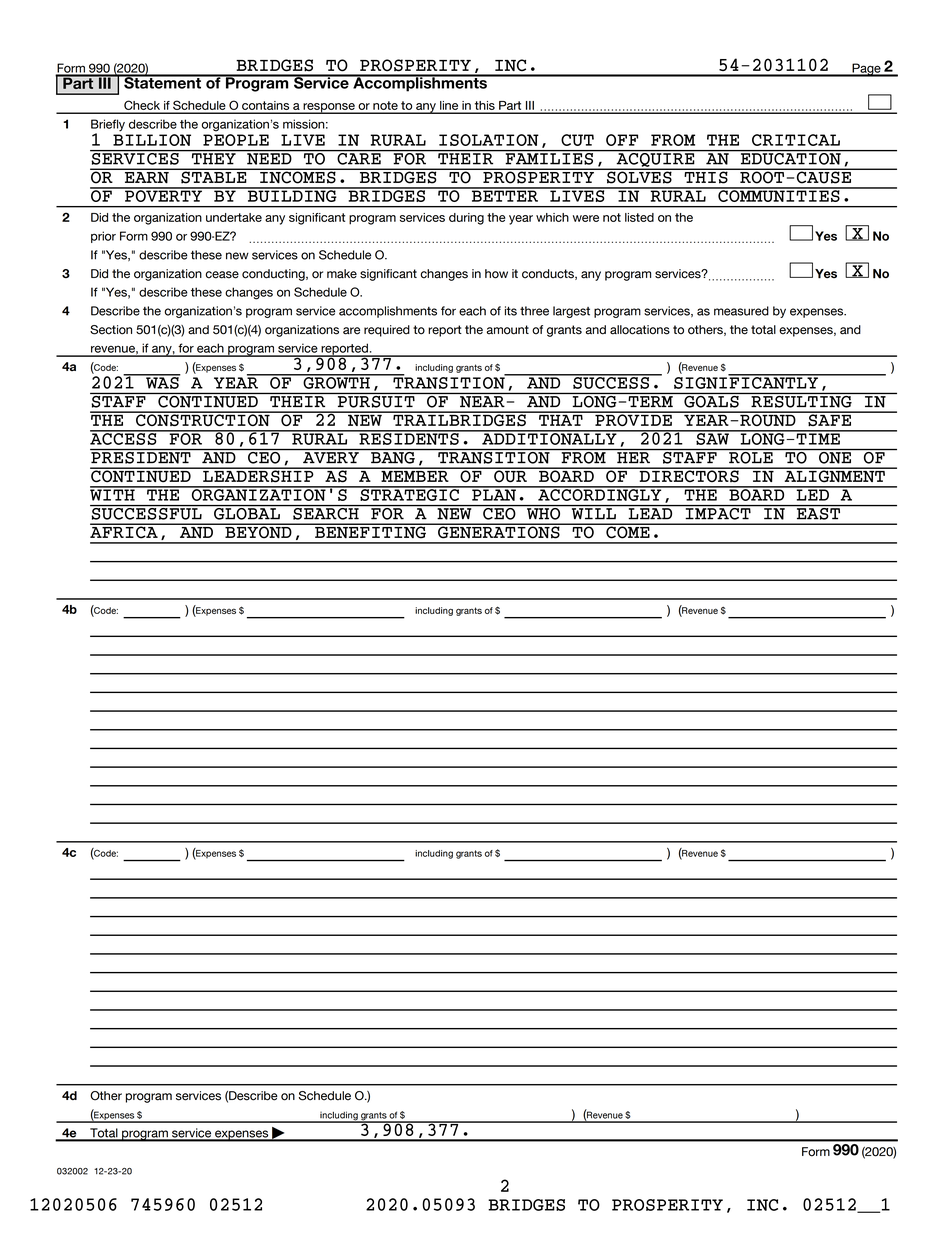 The height and width of the image is (1233, 952). What do you see at coordinates (152, 140) in the image?
I see `BILLION` at bounding box center [152, 140].
